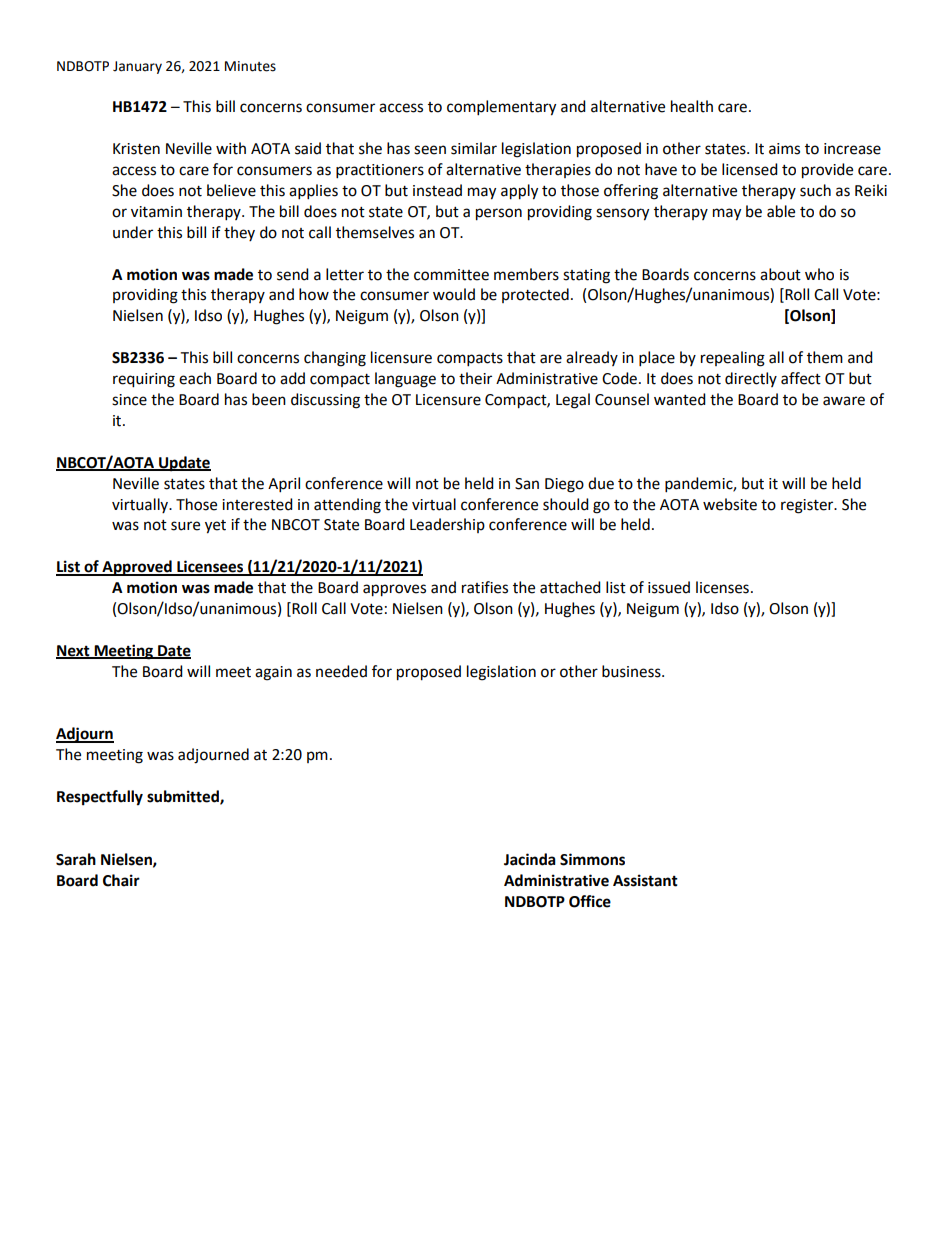  What do you see at coordinates (808, 506) in the document?
I see `register` at bounding box center [808, 506].
